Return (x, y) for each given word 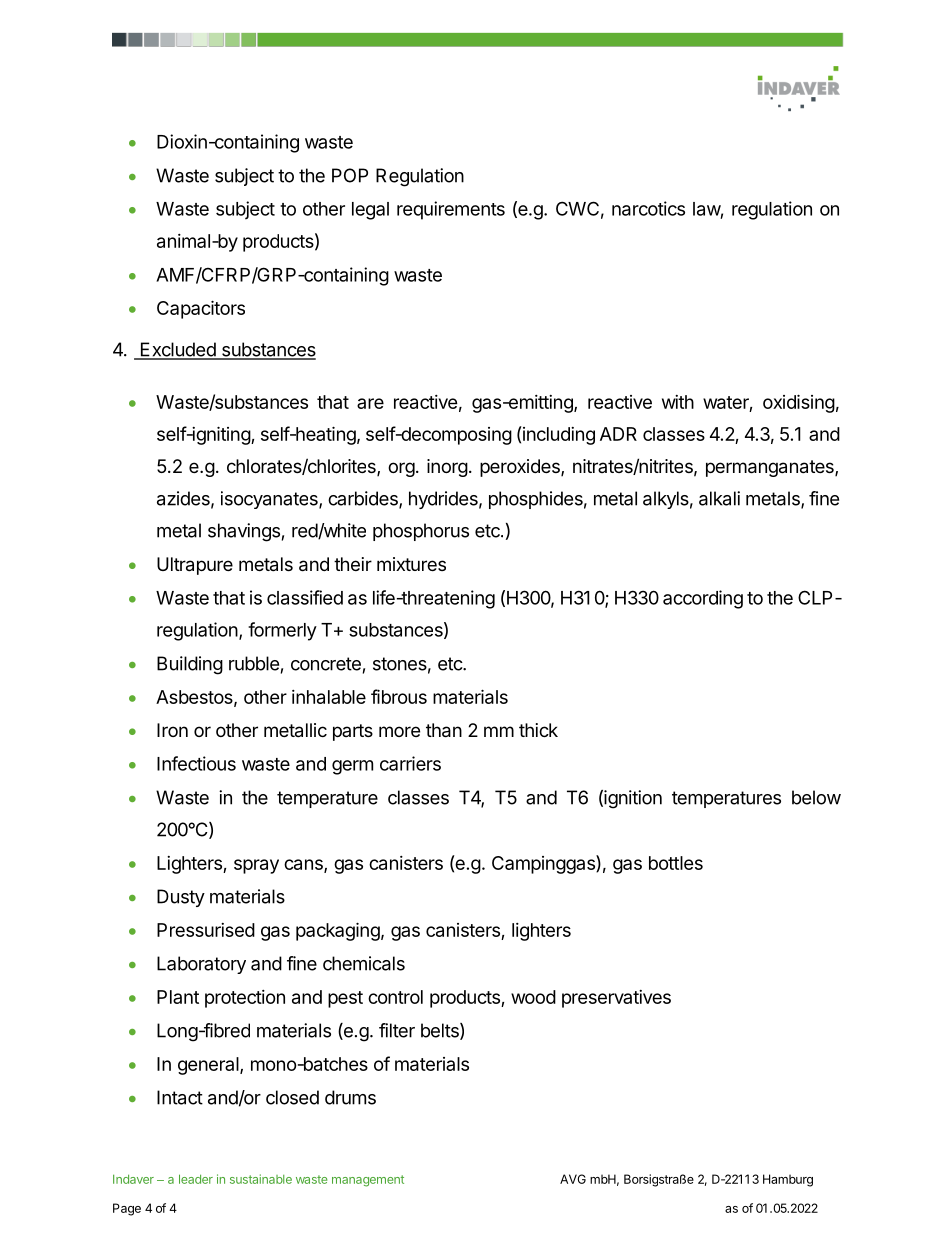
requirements (451, 210)
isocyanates (270, 500)
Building (190, 665)
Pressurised (206, 930)
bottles (676, 863)
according (703, 599)
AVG (573, 1179)
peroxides (521, 468)
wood (533, 997)
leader (196, 1179)
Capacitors (201, 309)
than (444, 730)
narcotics (648, 208)
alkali (719, 498)
